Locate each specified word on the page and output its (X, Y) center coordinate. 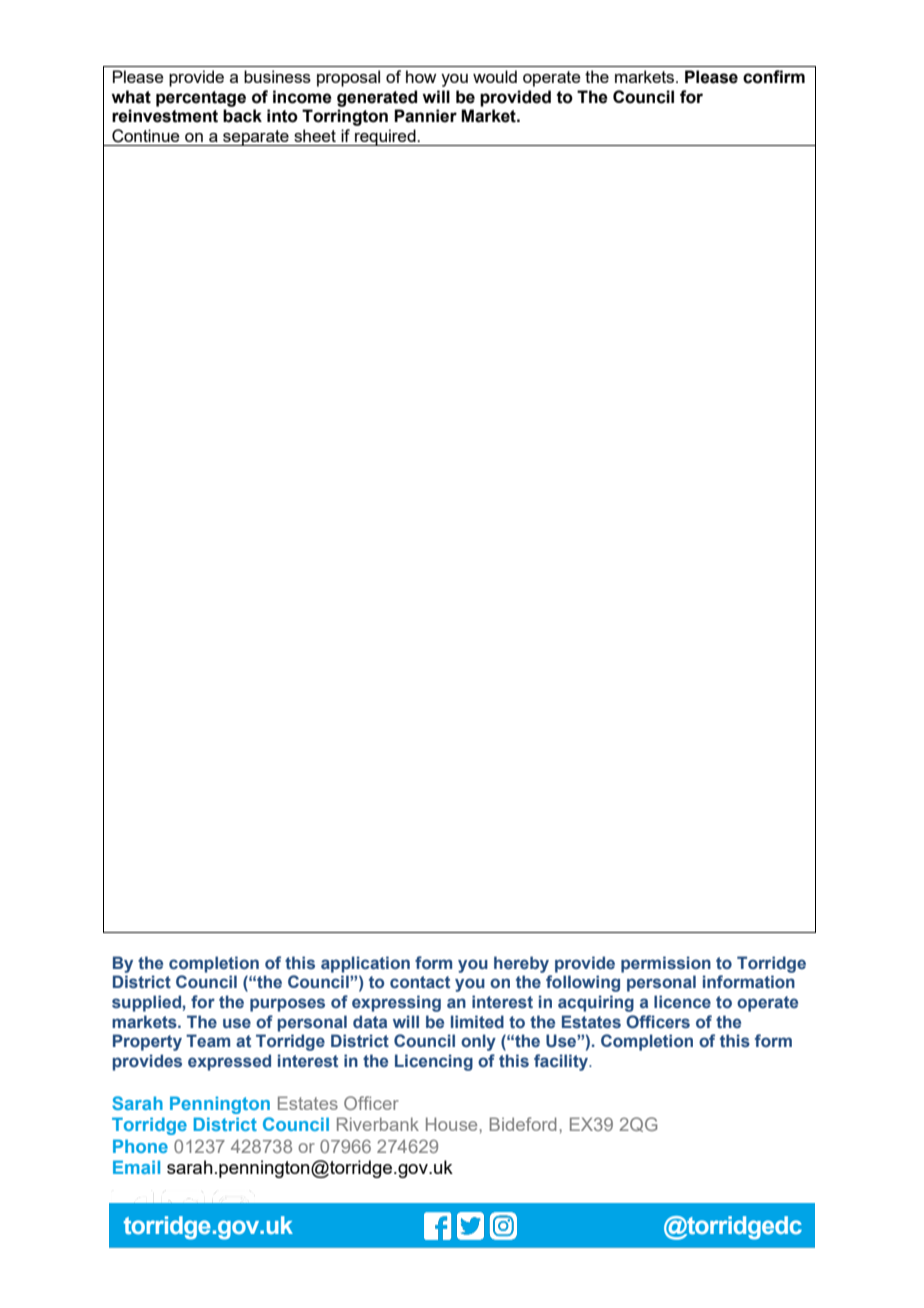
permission (666, 964)
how (421, 76)
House (453, 1124)
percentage (201, 99)
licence (682, 1001)
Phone (140, 1146)
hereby (521, 964)
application (365, 964)
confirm (774, 77)
